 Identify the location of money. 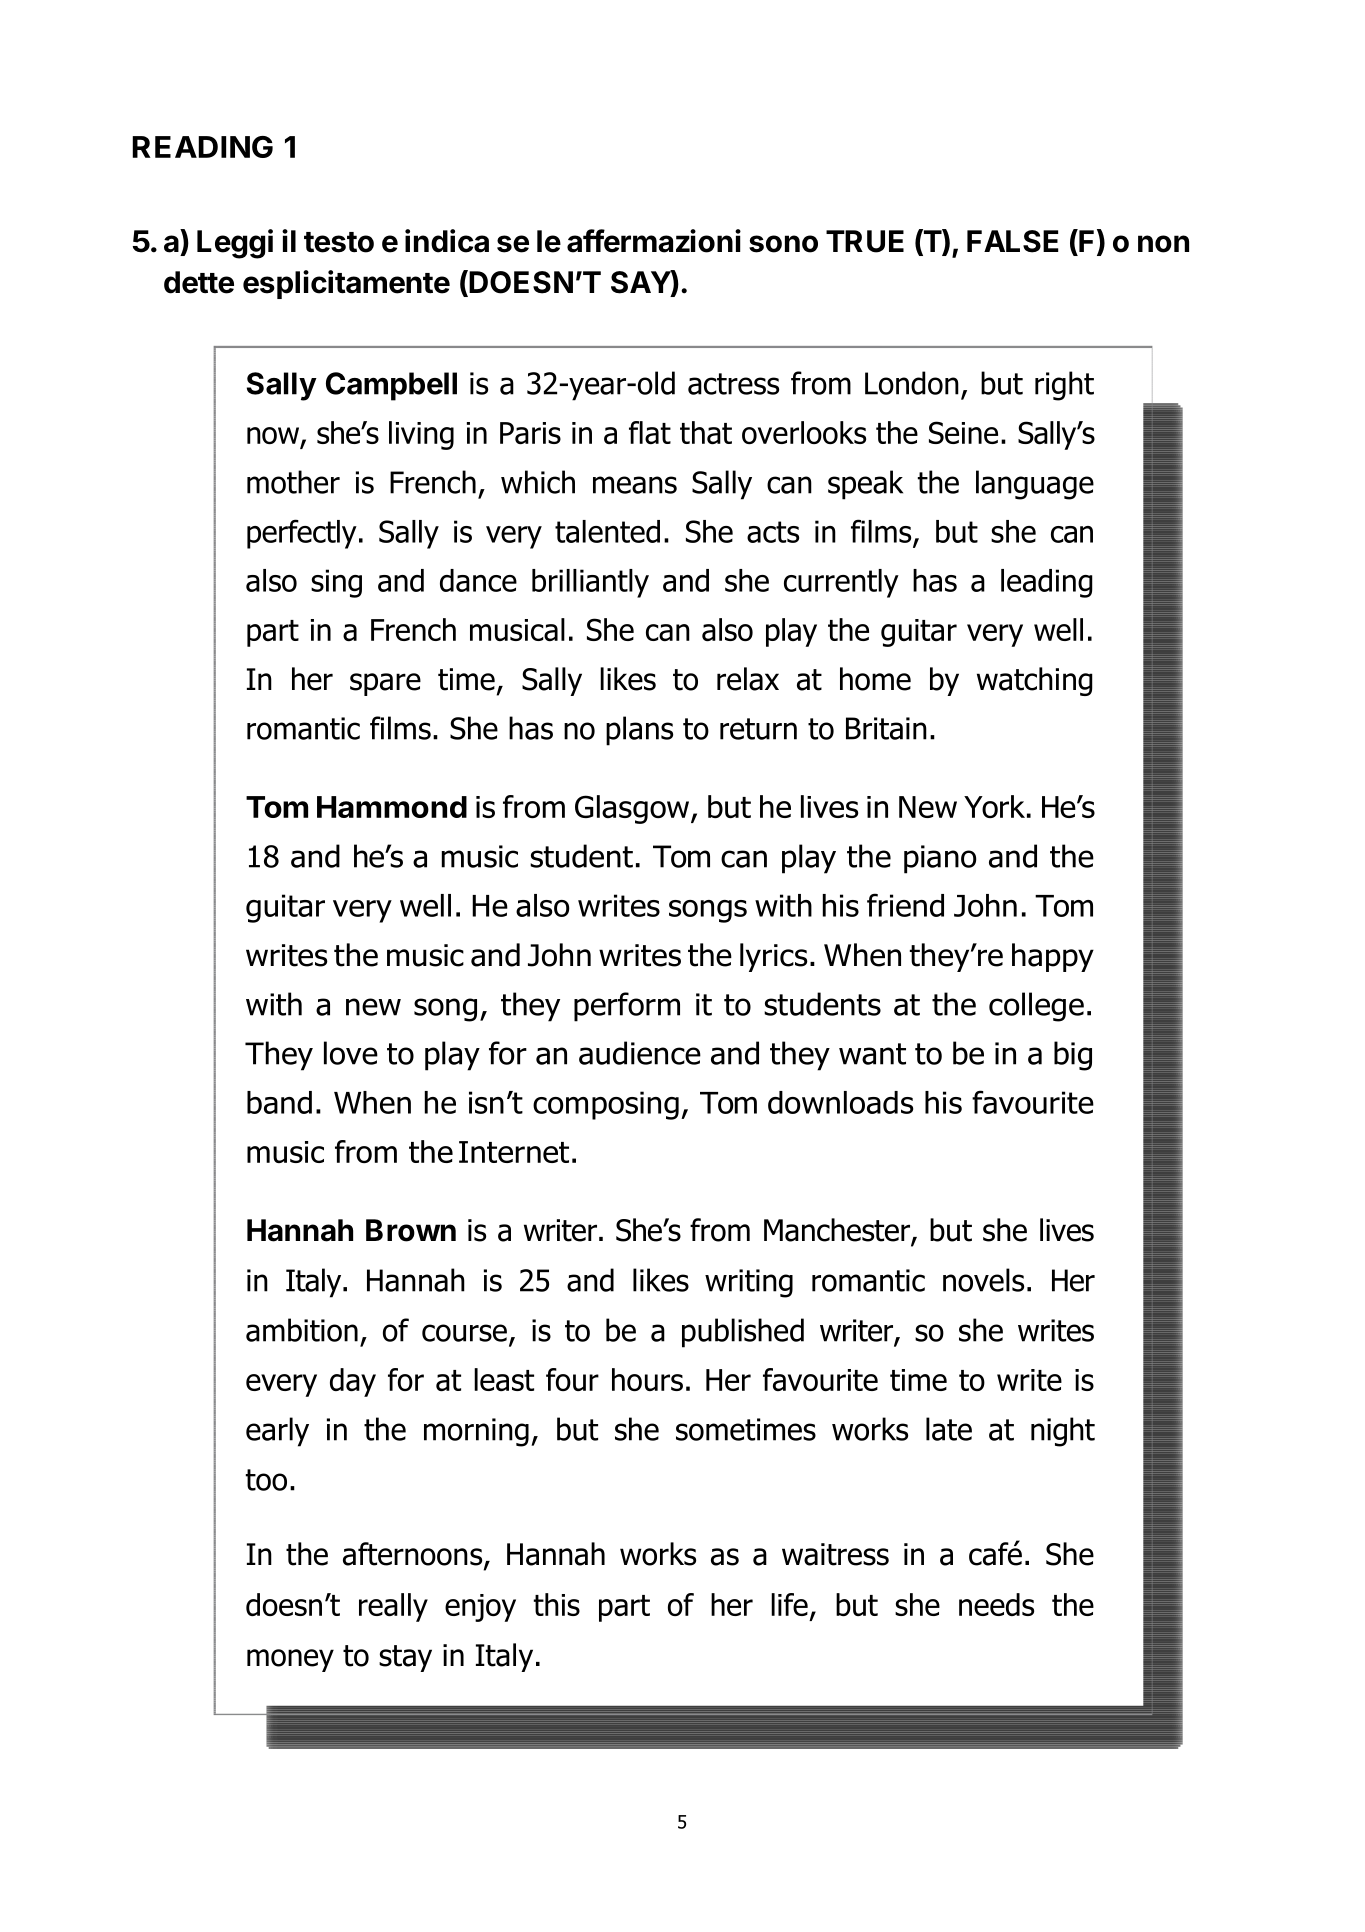
(290, 1660).
